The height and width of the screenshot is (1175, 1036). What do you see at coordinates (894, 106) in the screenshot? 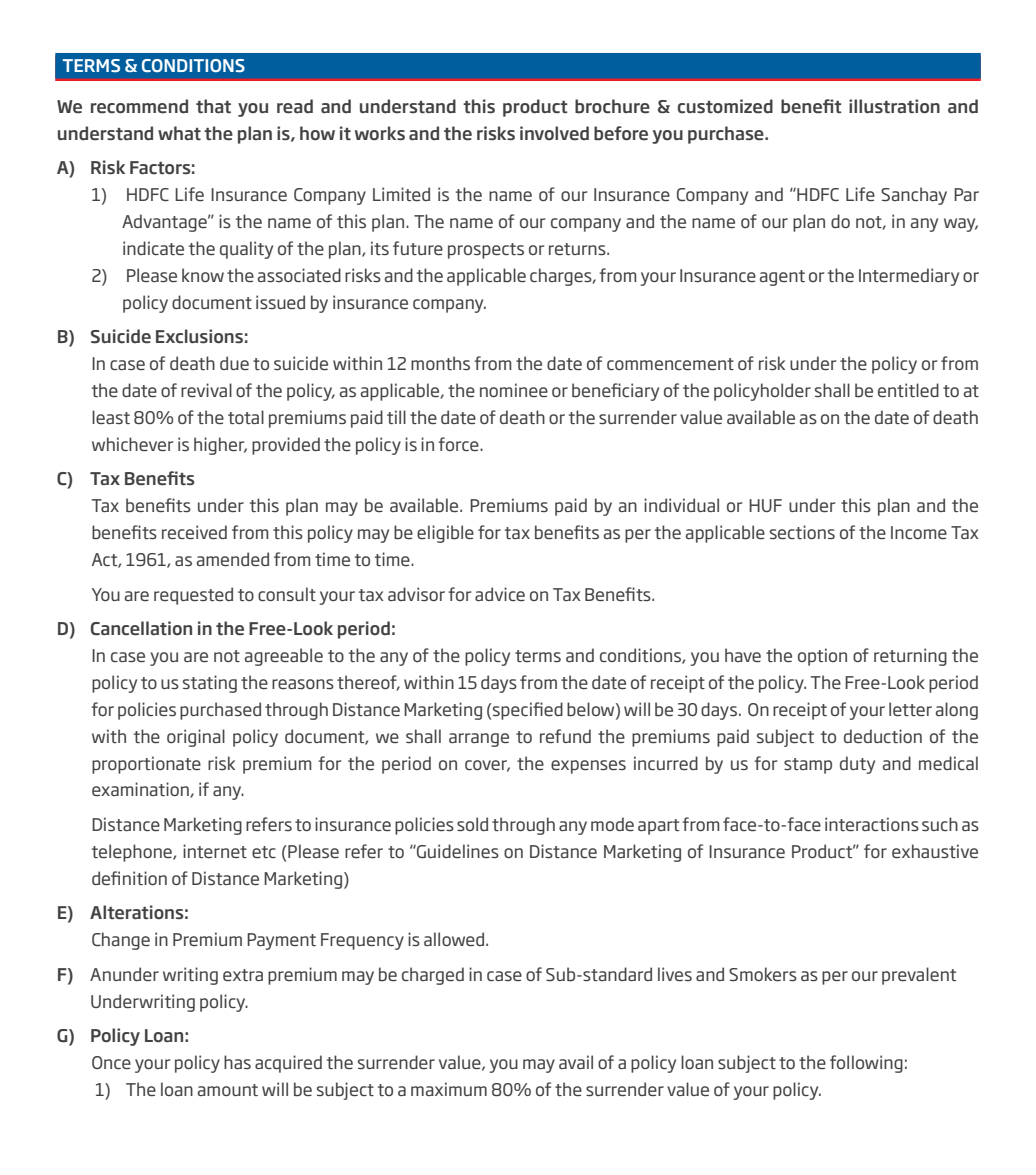
I see `illustration` at bounding box center [894, 106].
